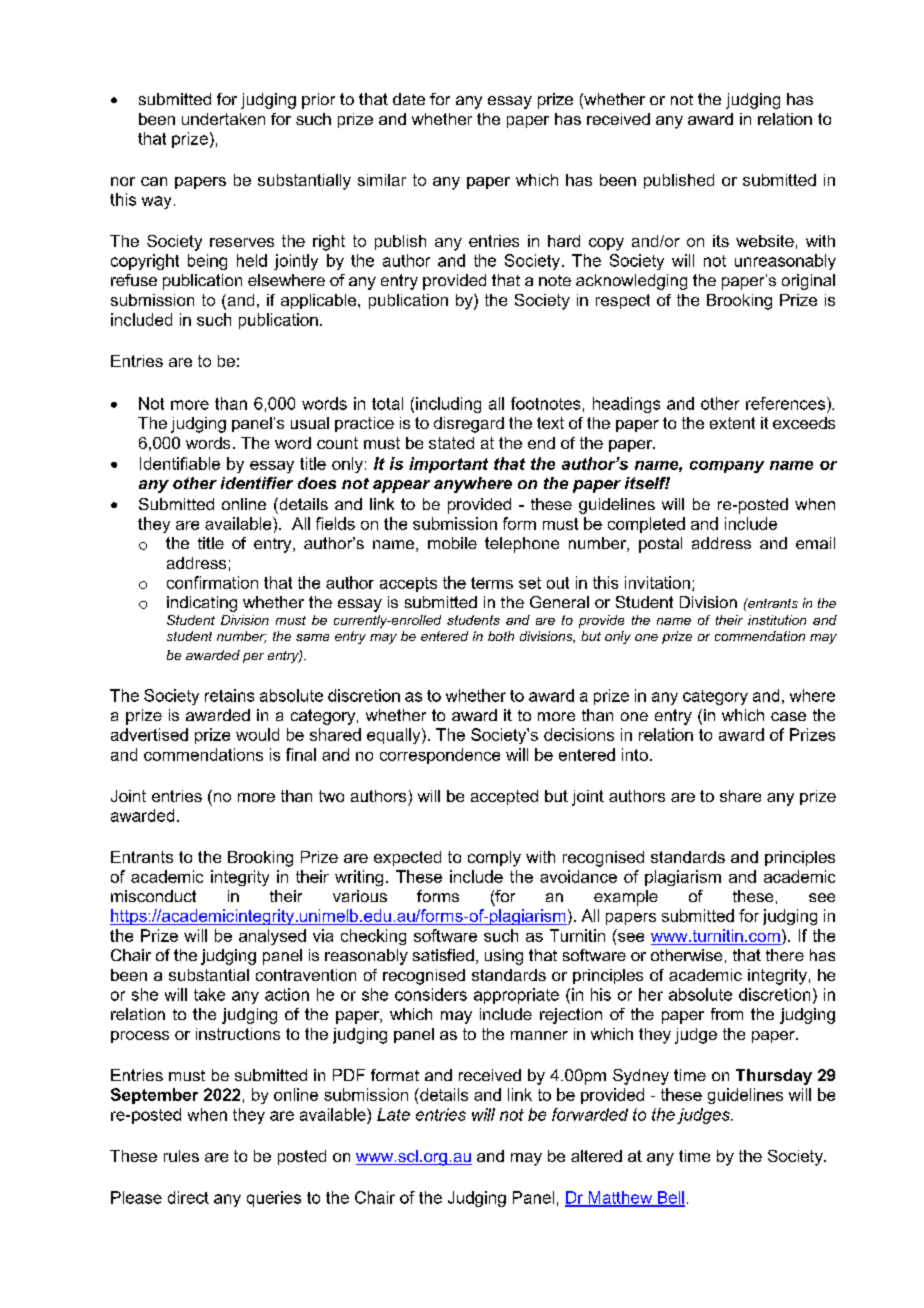 Image resolution: width=924 pixels, height=1308 pixels. I want to click on can, so click(154, 181).
